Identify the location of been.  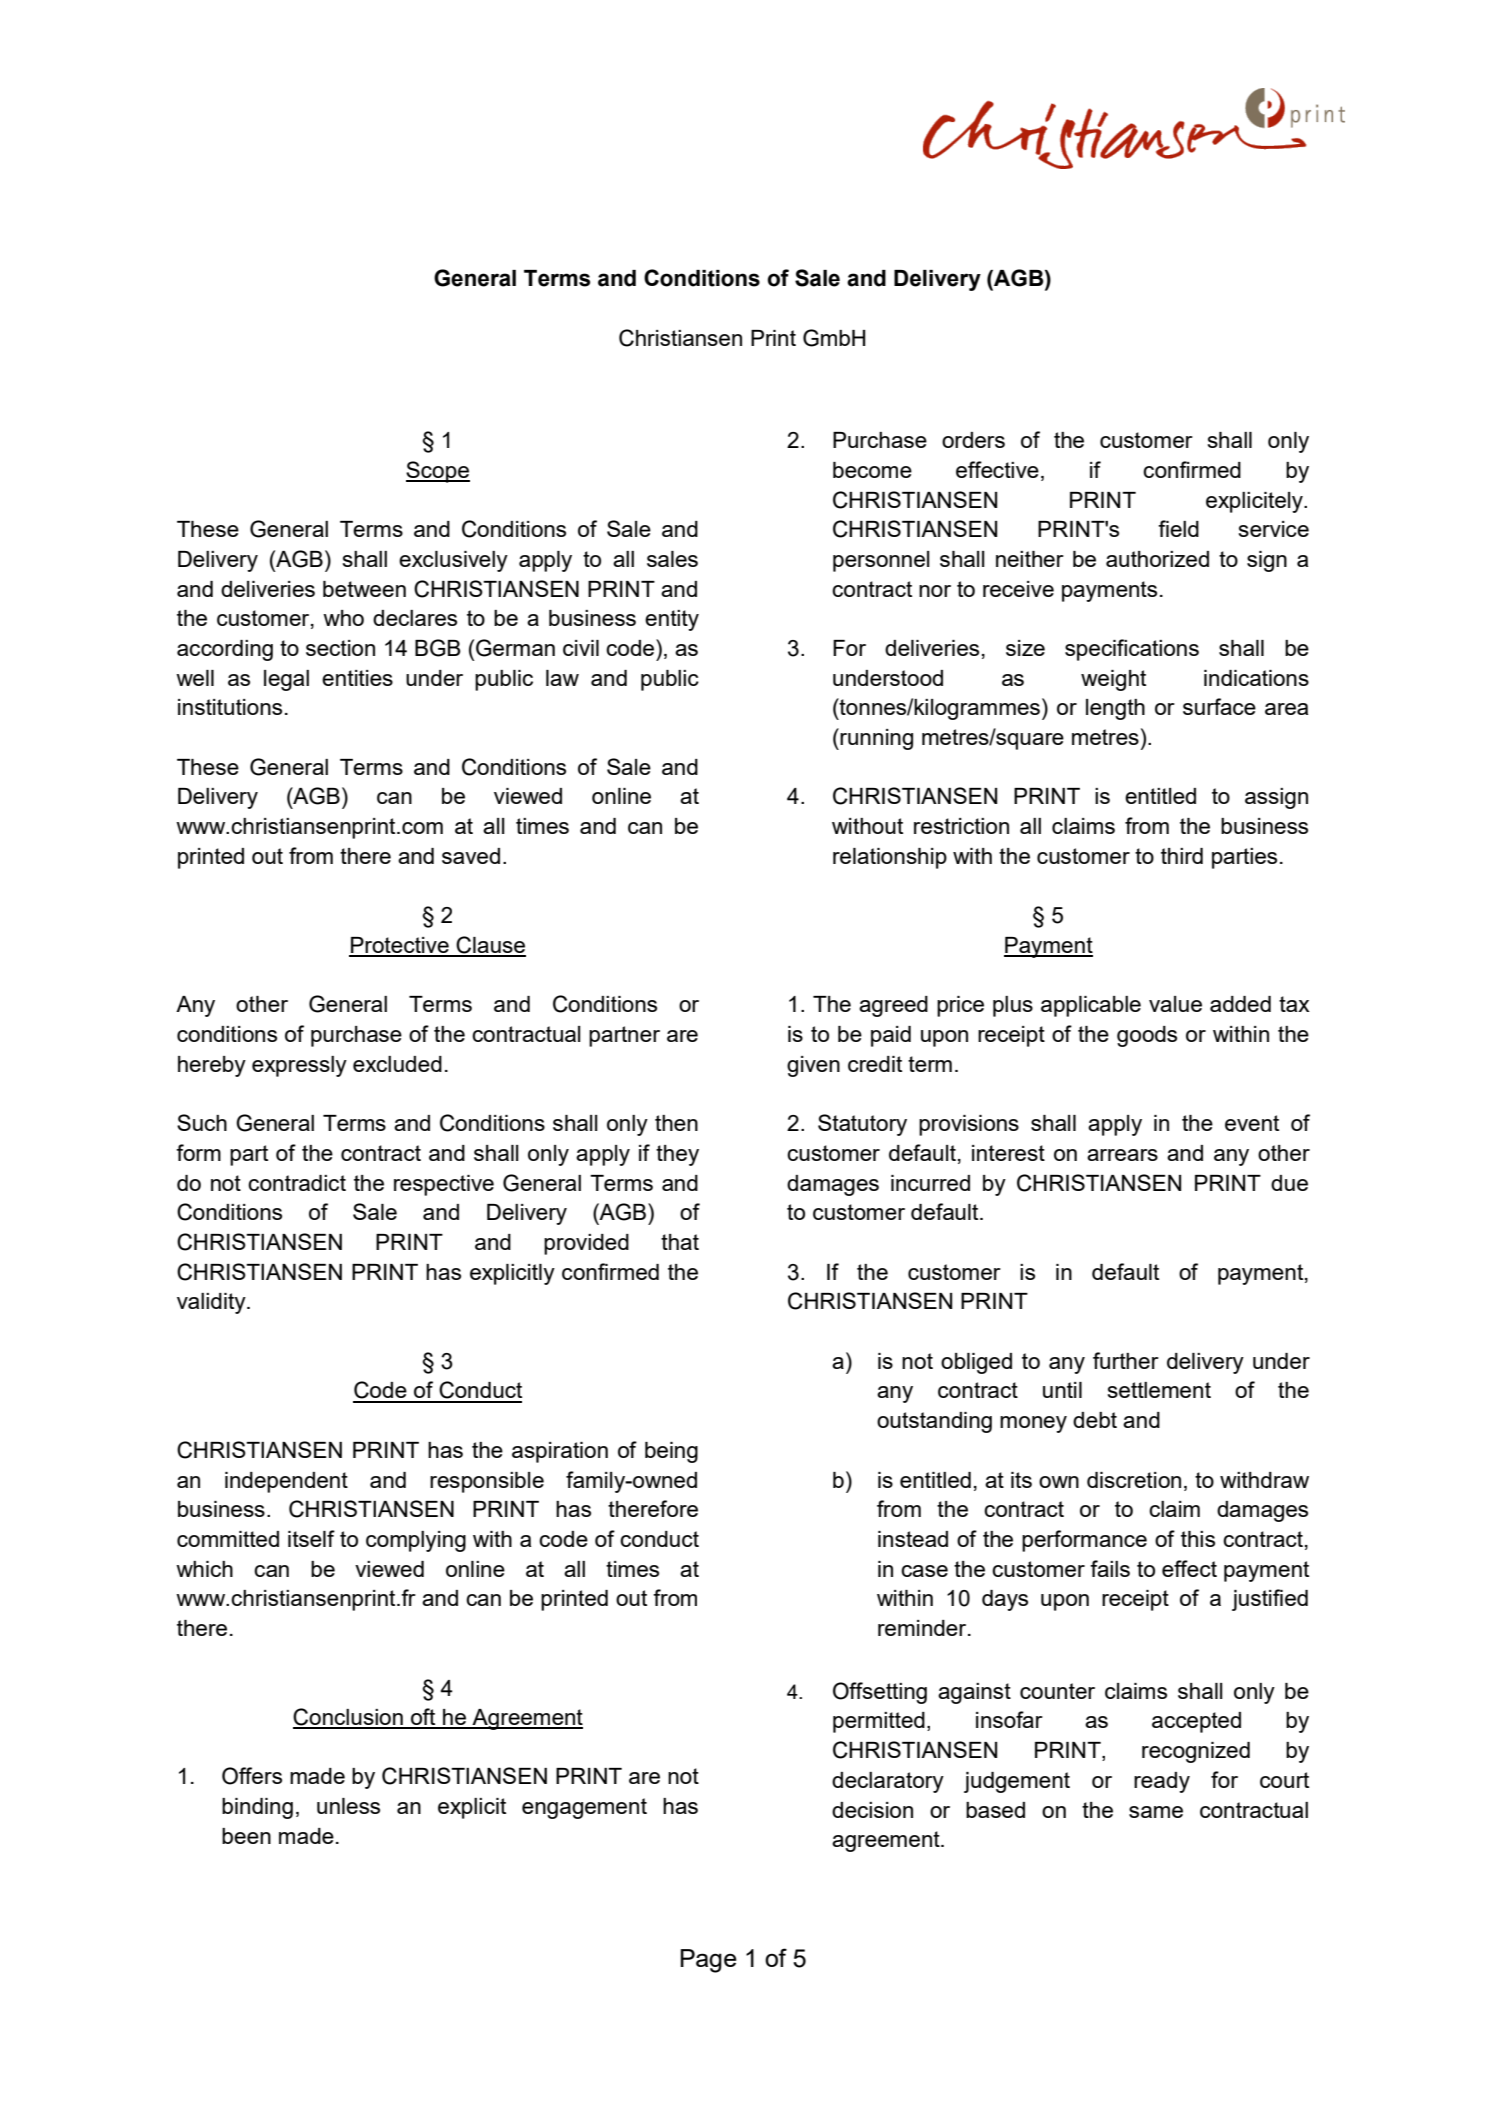
(246, 1836).
